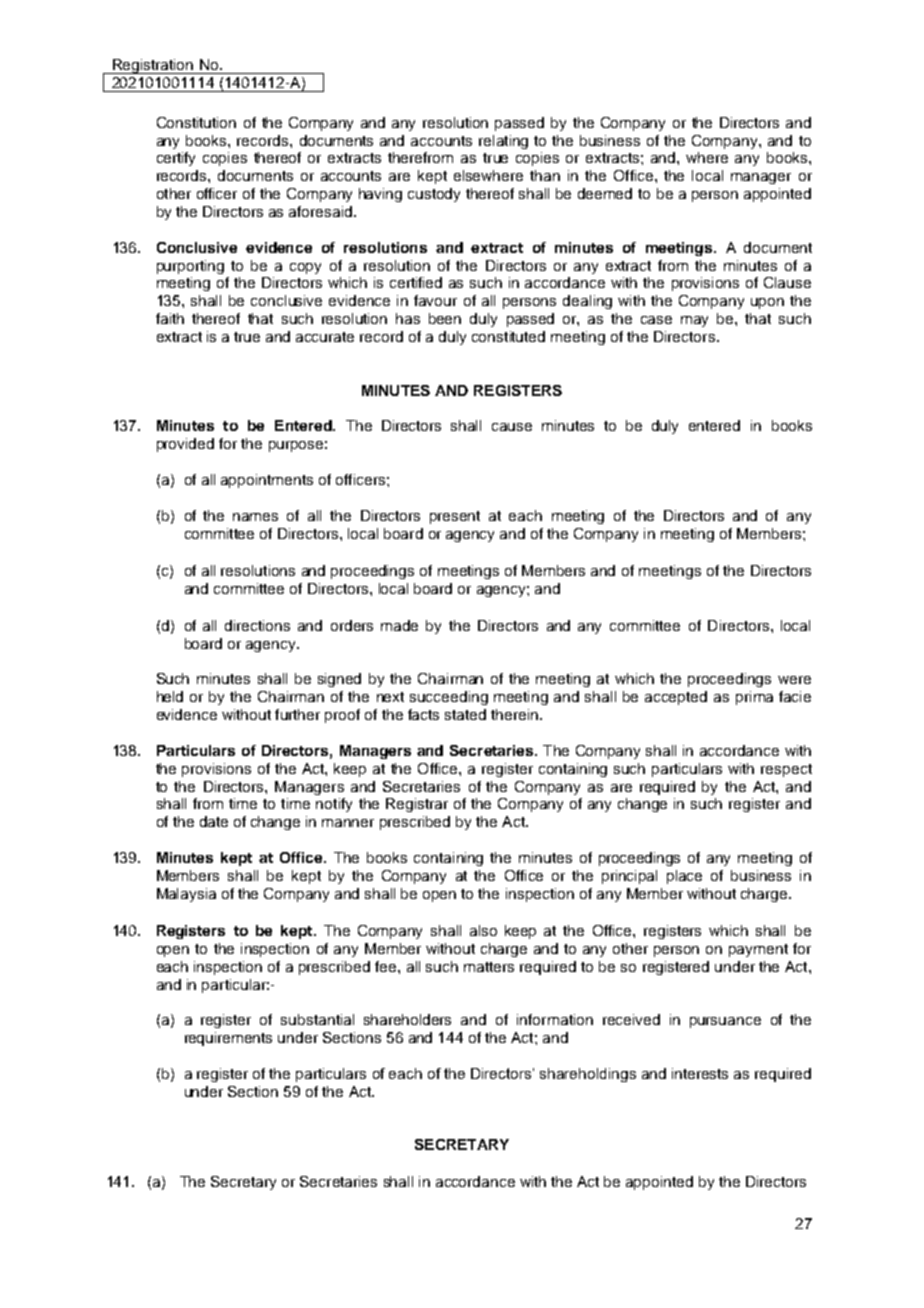  Describe the element at coordinates (786, 770) in the screenshot. I see `respect` at that location.
